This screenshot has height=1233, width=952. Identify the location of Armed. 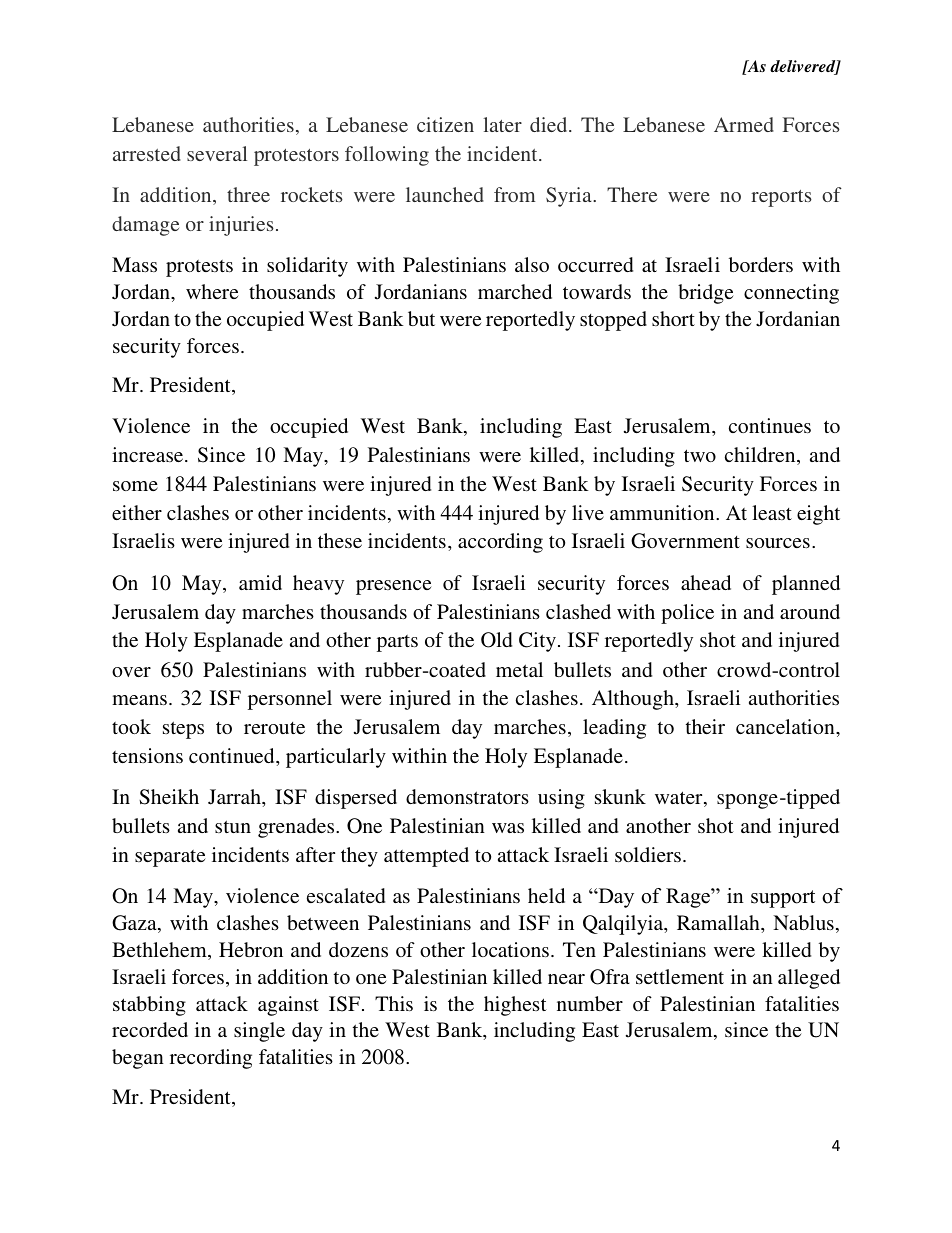
(744, 124).
